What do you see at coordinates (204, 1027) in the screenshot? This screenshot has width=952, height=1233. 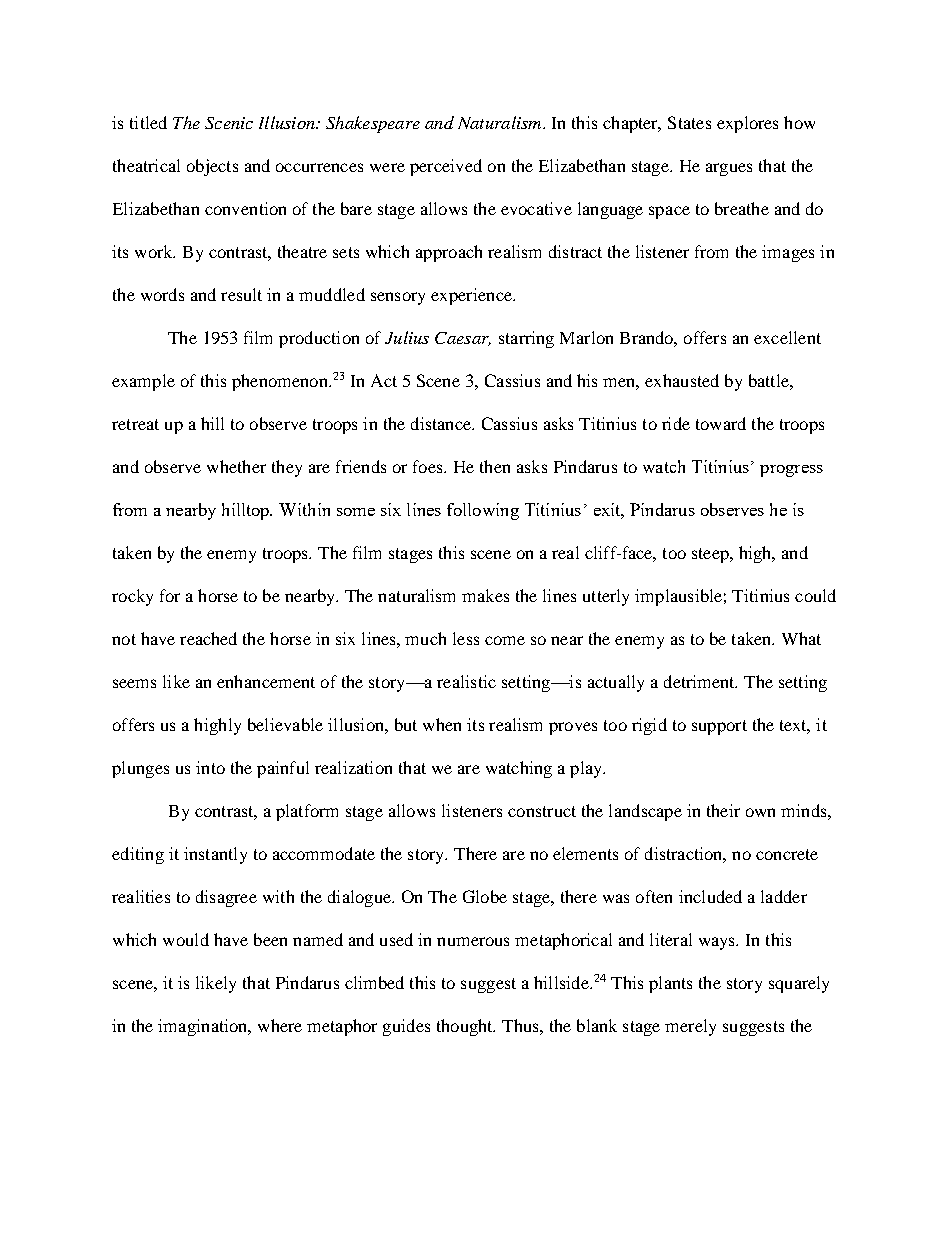 I see `imagination` at bounding box center [204, 1027].
